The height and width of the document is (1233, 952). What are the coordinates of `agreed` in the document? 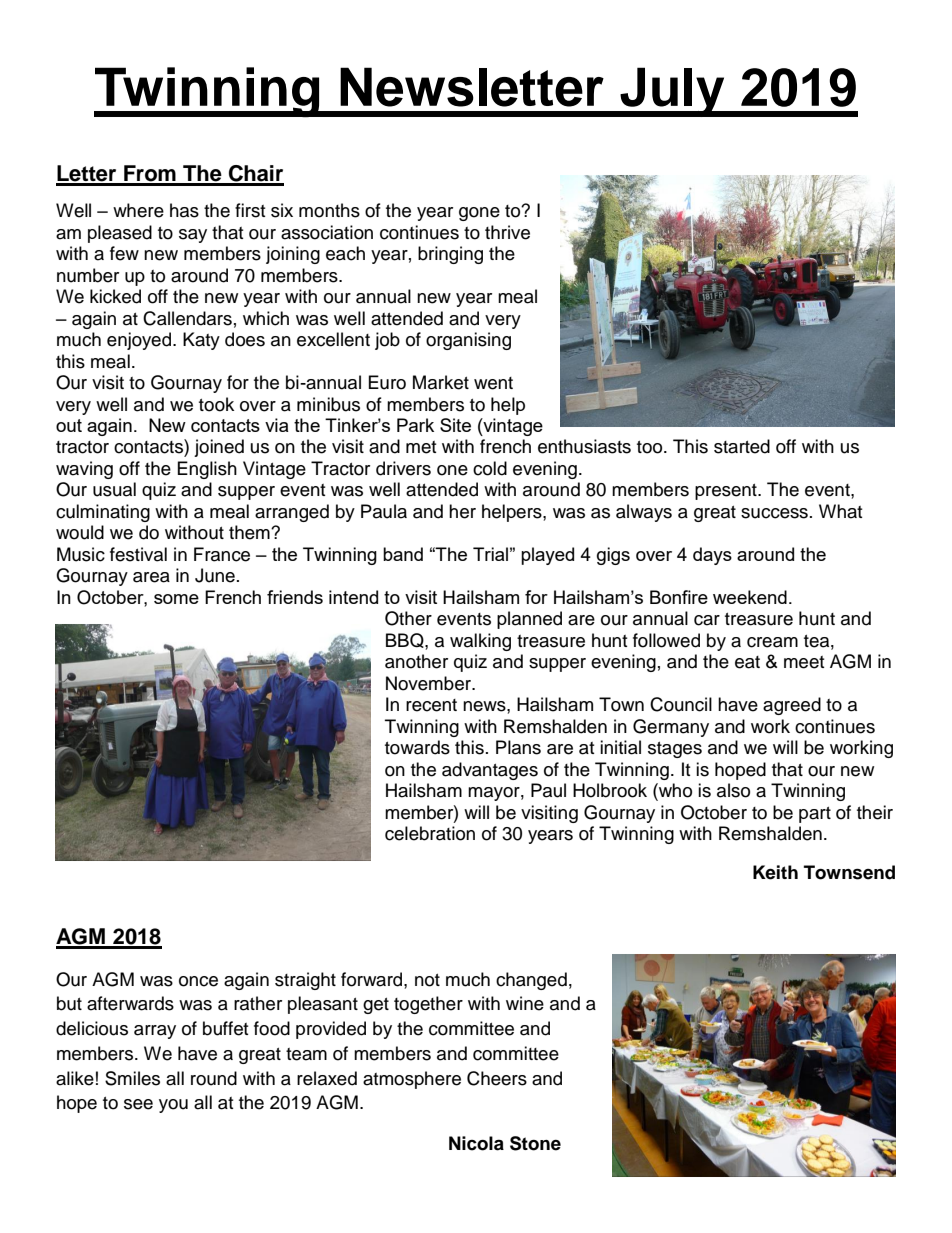 It's located at (792, 706).
